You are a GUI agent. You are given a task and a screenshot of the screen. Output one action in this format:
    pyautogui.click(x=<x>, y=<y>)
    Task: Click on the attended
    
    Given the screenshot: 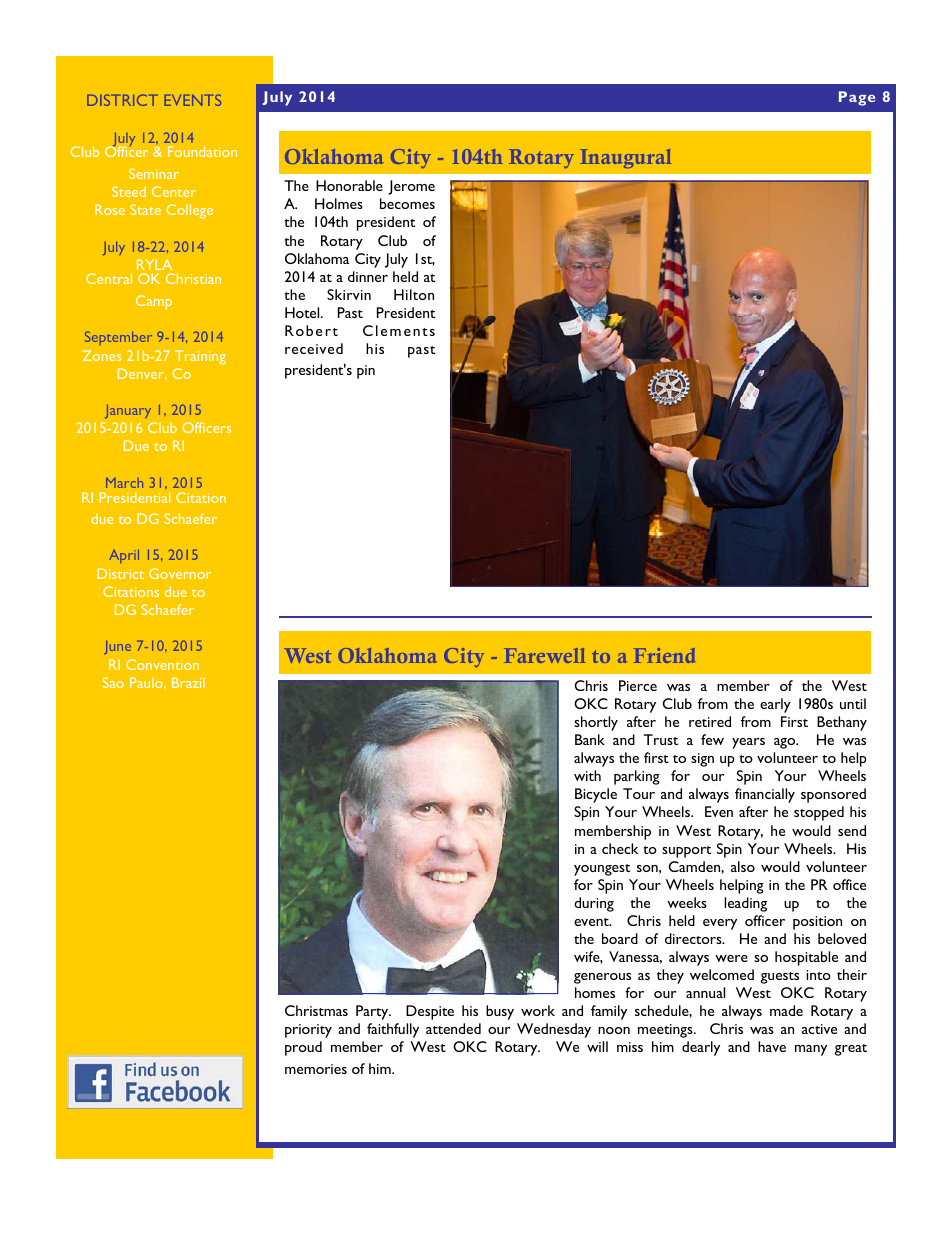 What is the action you would take?
    pyautogui.click(x=453, y=1028)
